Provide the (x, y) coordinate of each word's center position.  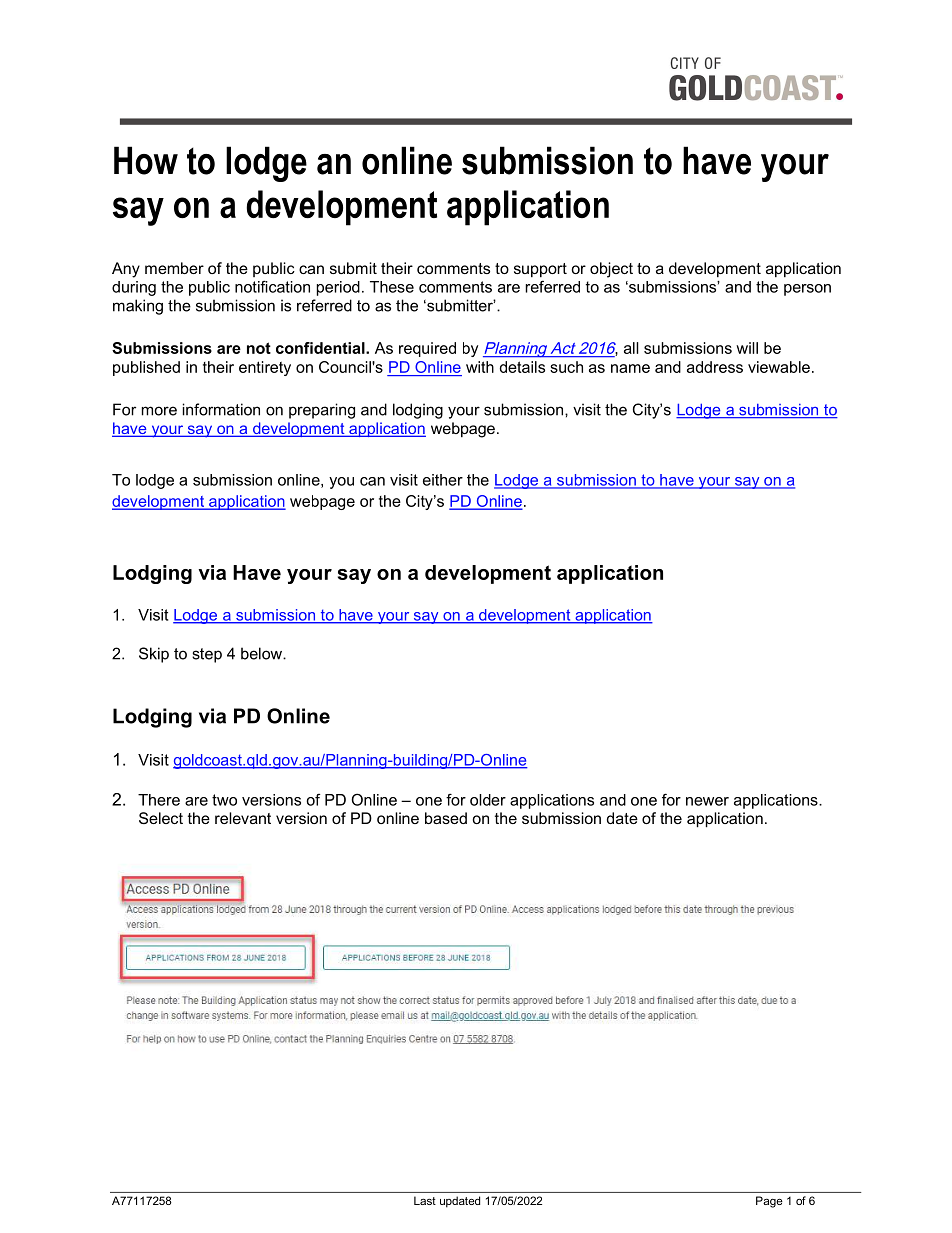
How (146, 160)
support (540, 270)
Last (425, 1200)
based (446, 818)
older (488, 800)
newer (707, 801)
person (807, 290)
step (207, 655)
